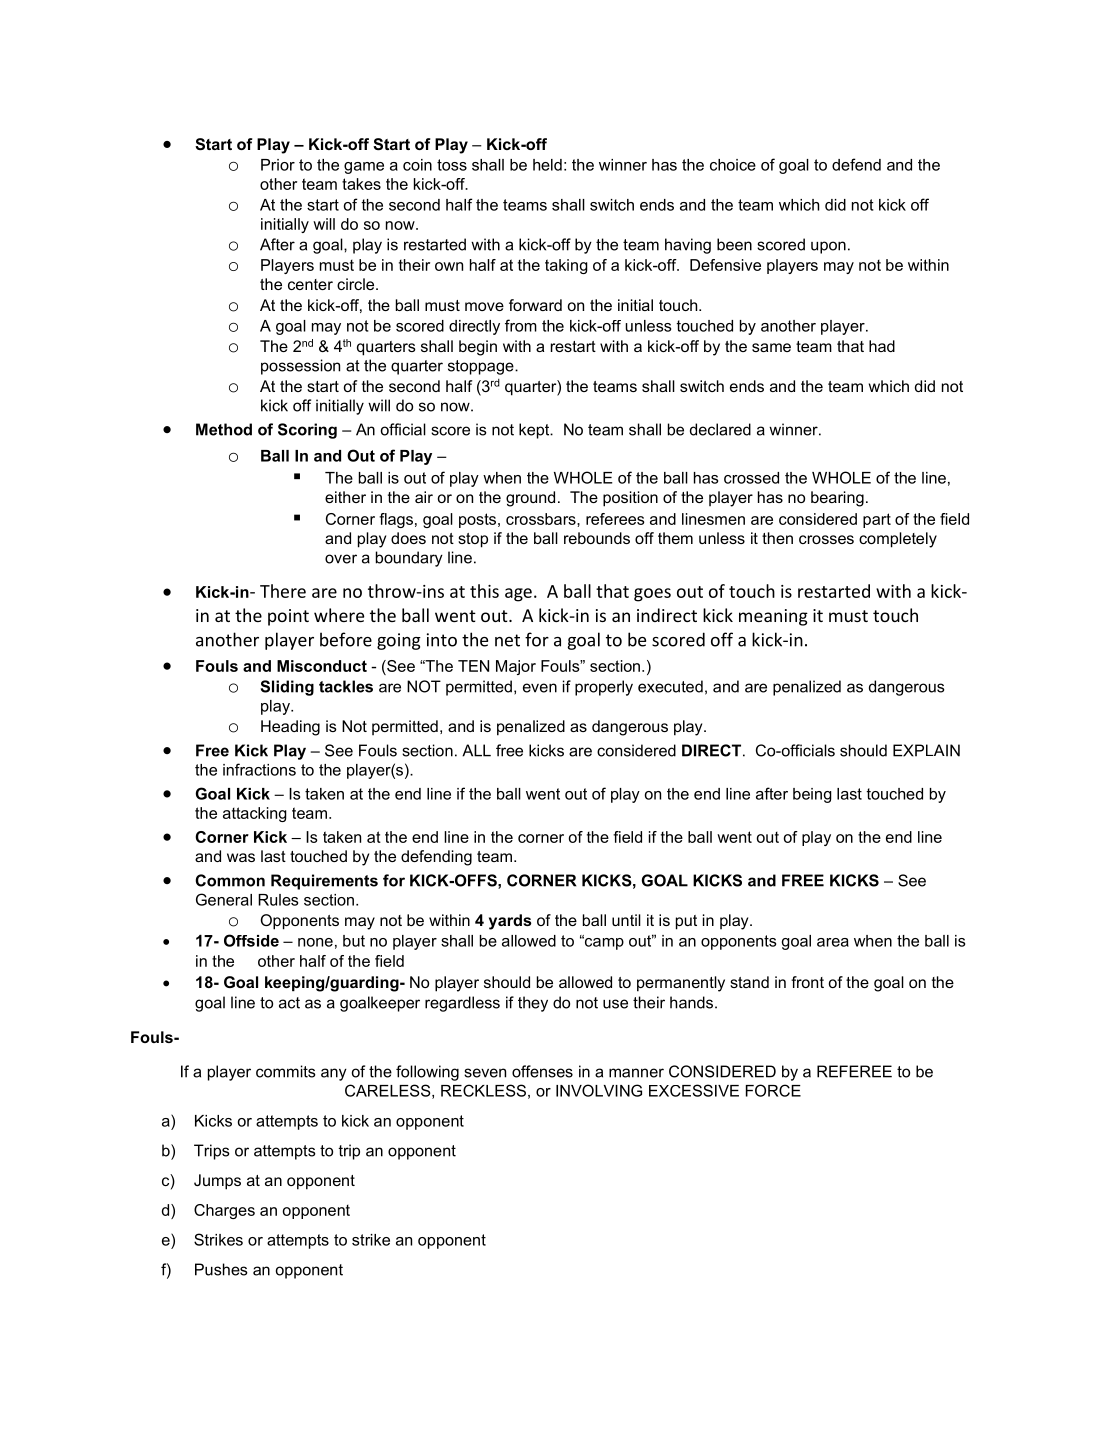 This screenshot has height=1430, width=1105. Describe the element at coordinates (278, 165) in the screenshot. I see `Prior` at that location.
